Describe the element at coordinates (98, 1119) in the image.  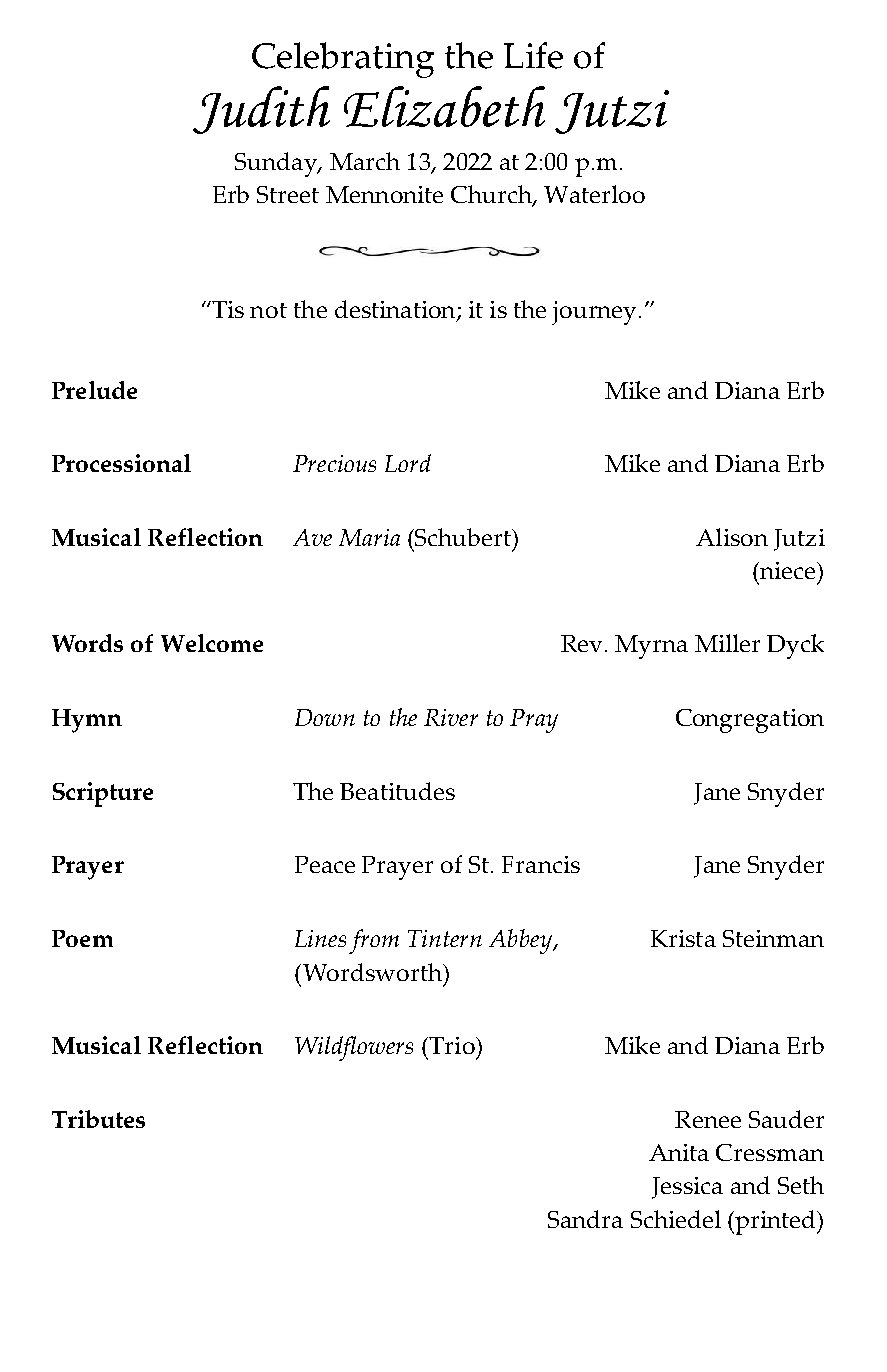
I see `Tributes` at that location.
